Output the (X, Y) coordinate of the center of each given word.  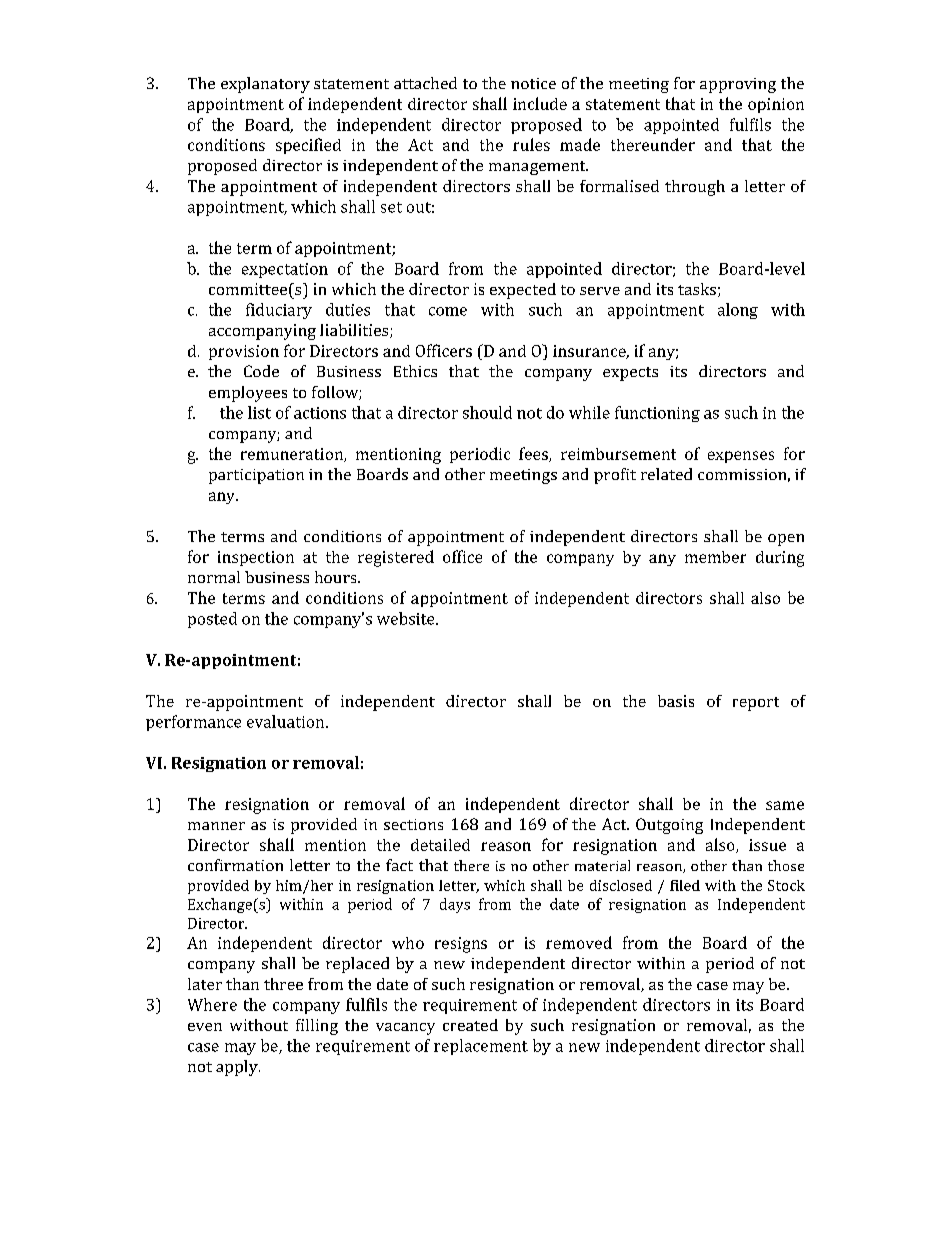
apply (238, 1068)
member (715, 557)
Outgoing (669, 826)
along (738, 311)
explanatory (265, 85)
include (540, 103)
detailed (440, 845)
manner (216, 826)
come (448, 311)
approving (738, 85)
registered (396, 558)
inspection (256, 558)
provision (244, 352)
